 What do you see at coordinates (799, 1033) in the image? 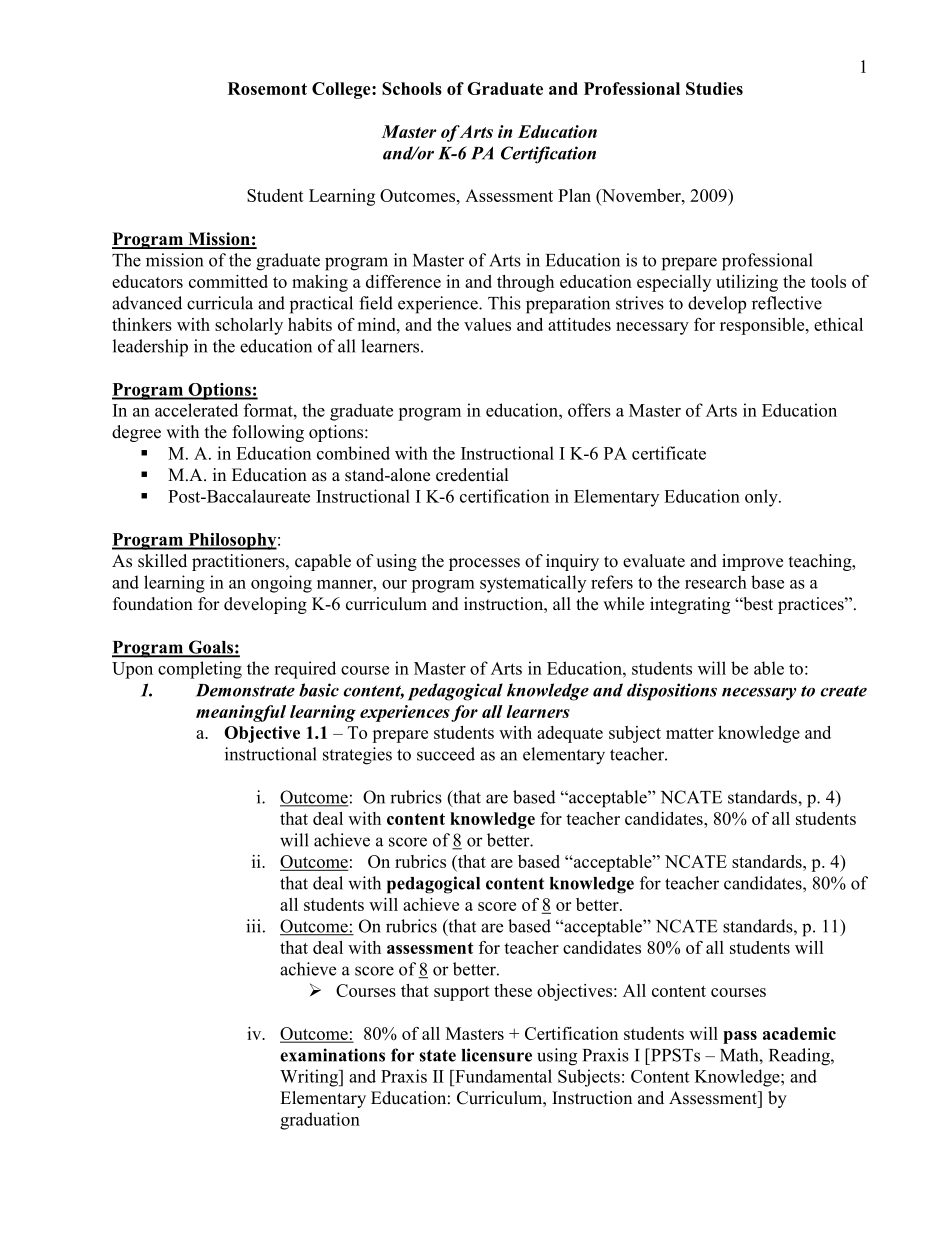
I see `academic` at bounding box center [799, 1033].
